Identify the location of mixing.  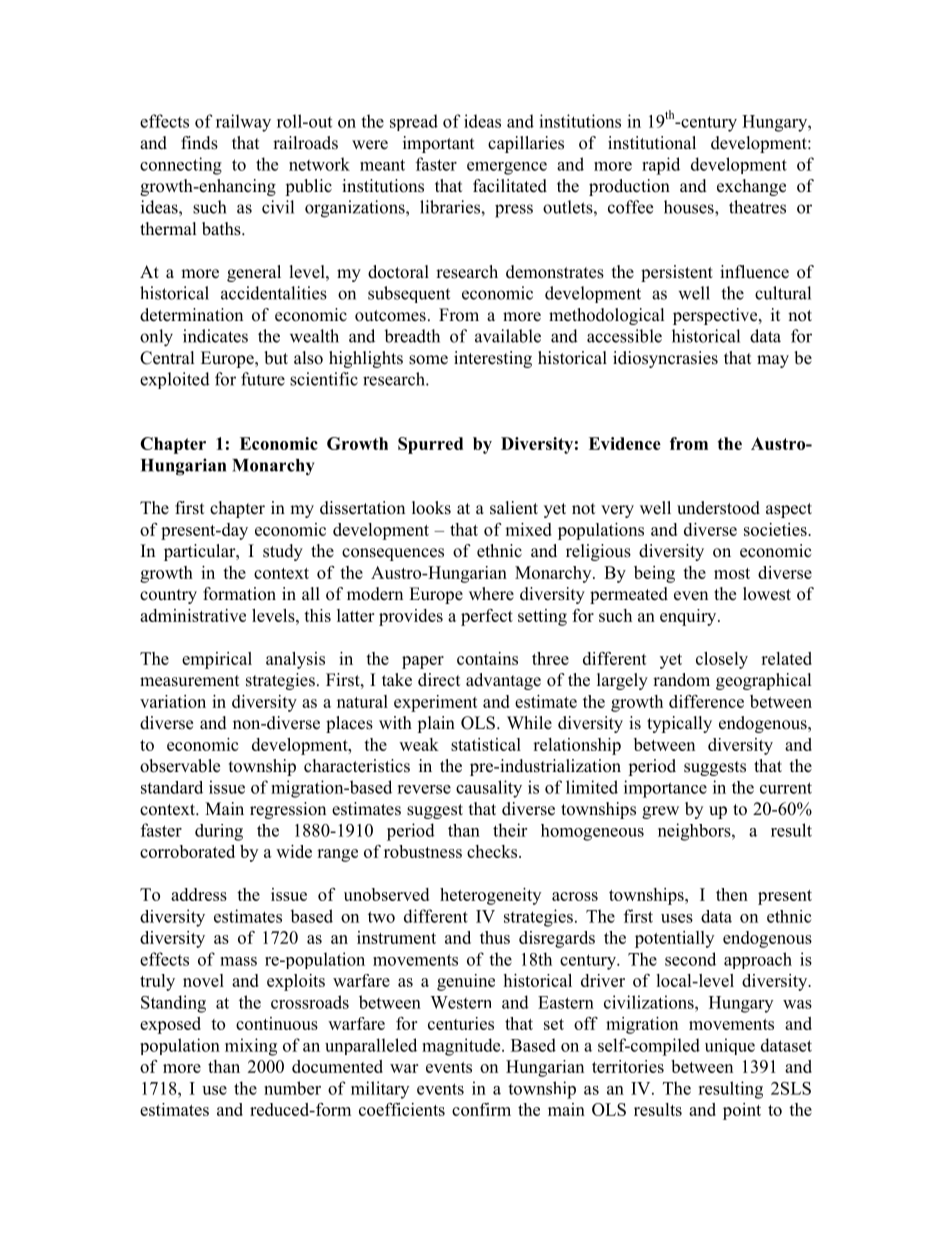
(251, 1047).
